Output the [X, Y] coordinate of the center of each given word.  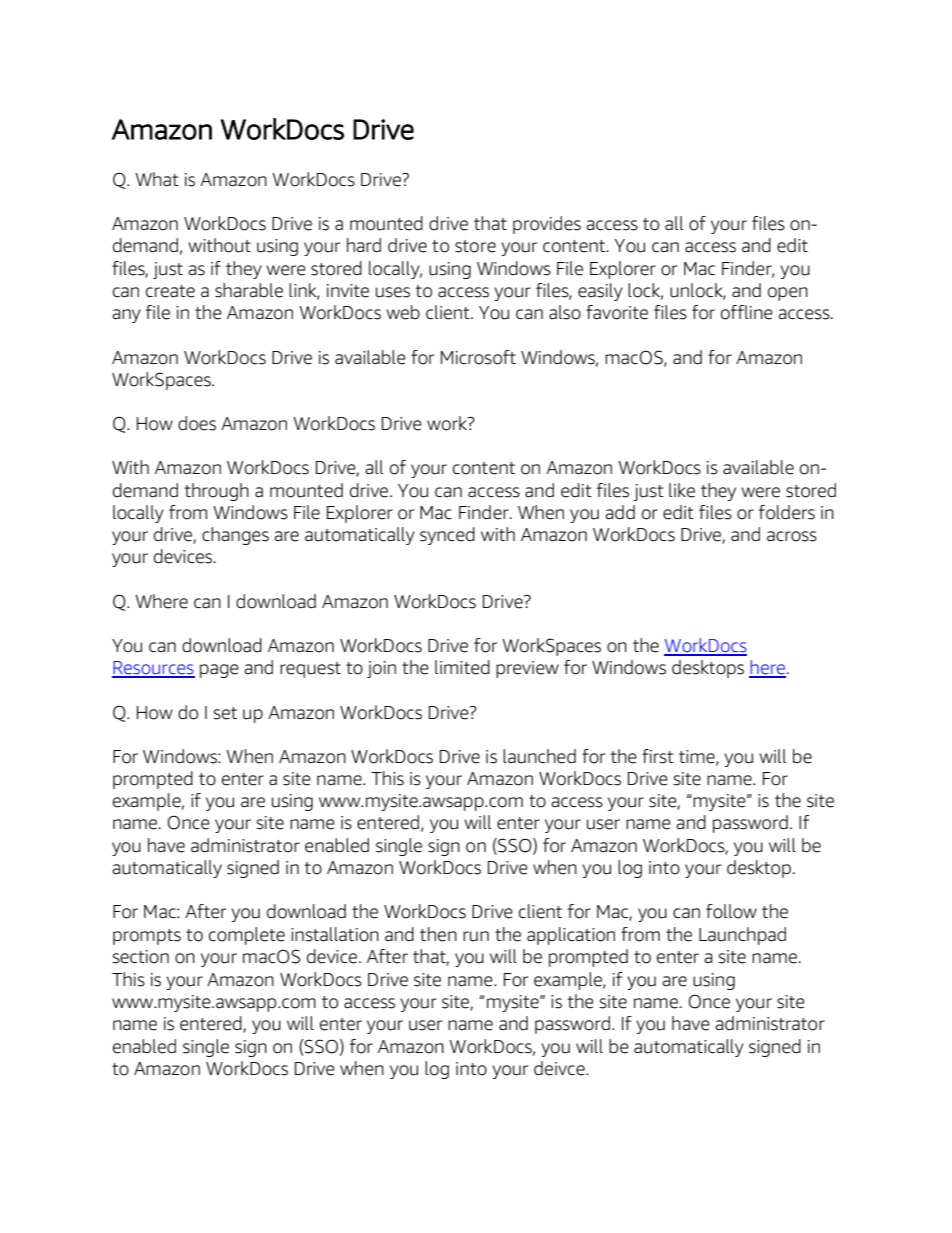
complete [247, 936]
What [157, 179]
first [658, 756]
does [197, 423]
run [476, 936]
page [219, 671]
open [788, 294]
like [682, 490]
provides [547, 225]
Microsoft [478, 357]
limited [462, 667]
